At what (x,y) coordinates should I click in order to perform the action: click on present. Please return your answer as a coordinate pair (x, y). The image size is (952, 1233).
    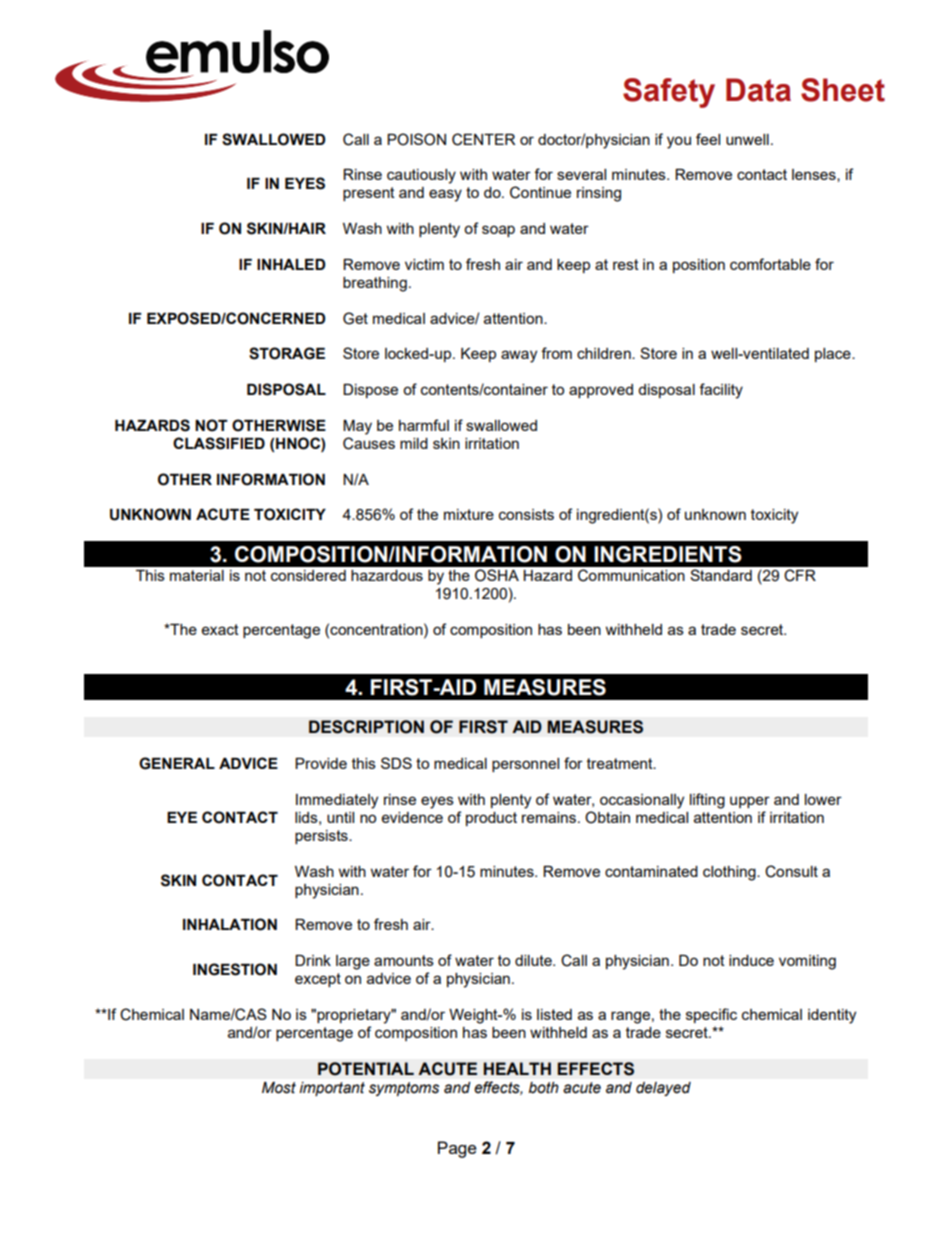
    Looking at the image, I should click on (369, 194).
